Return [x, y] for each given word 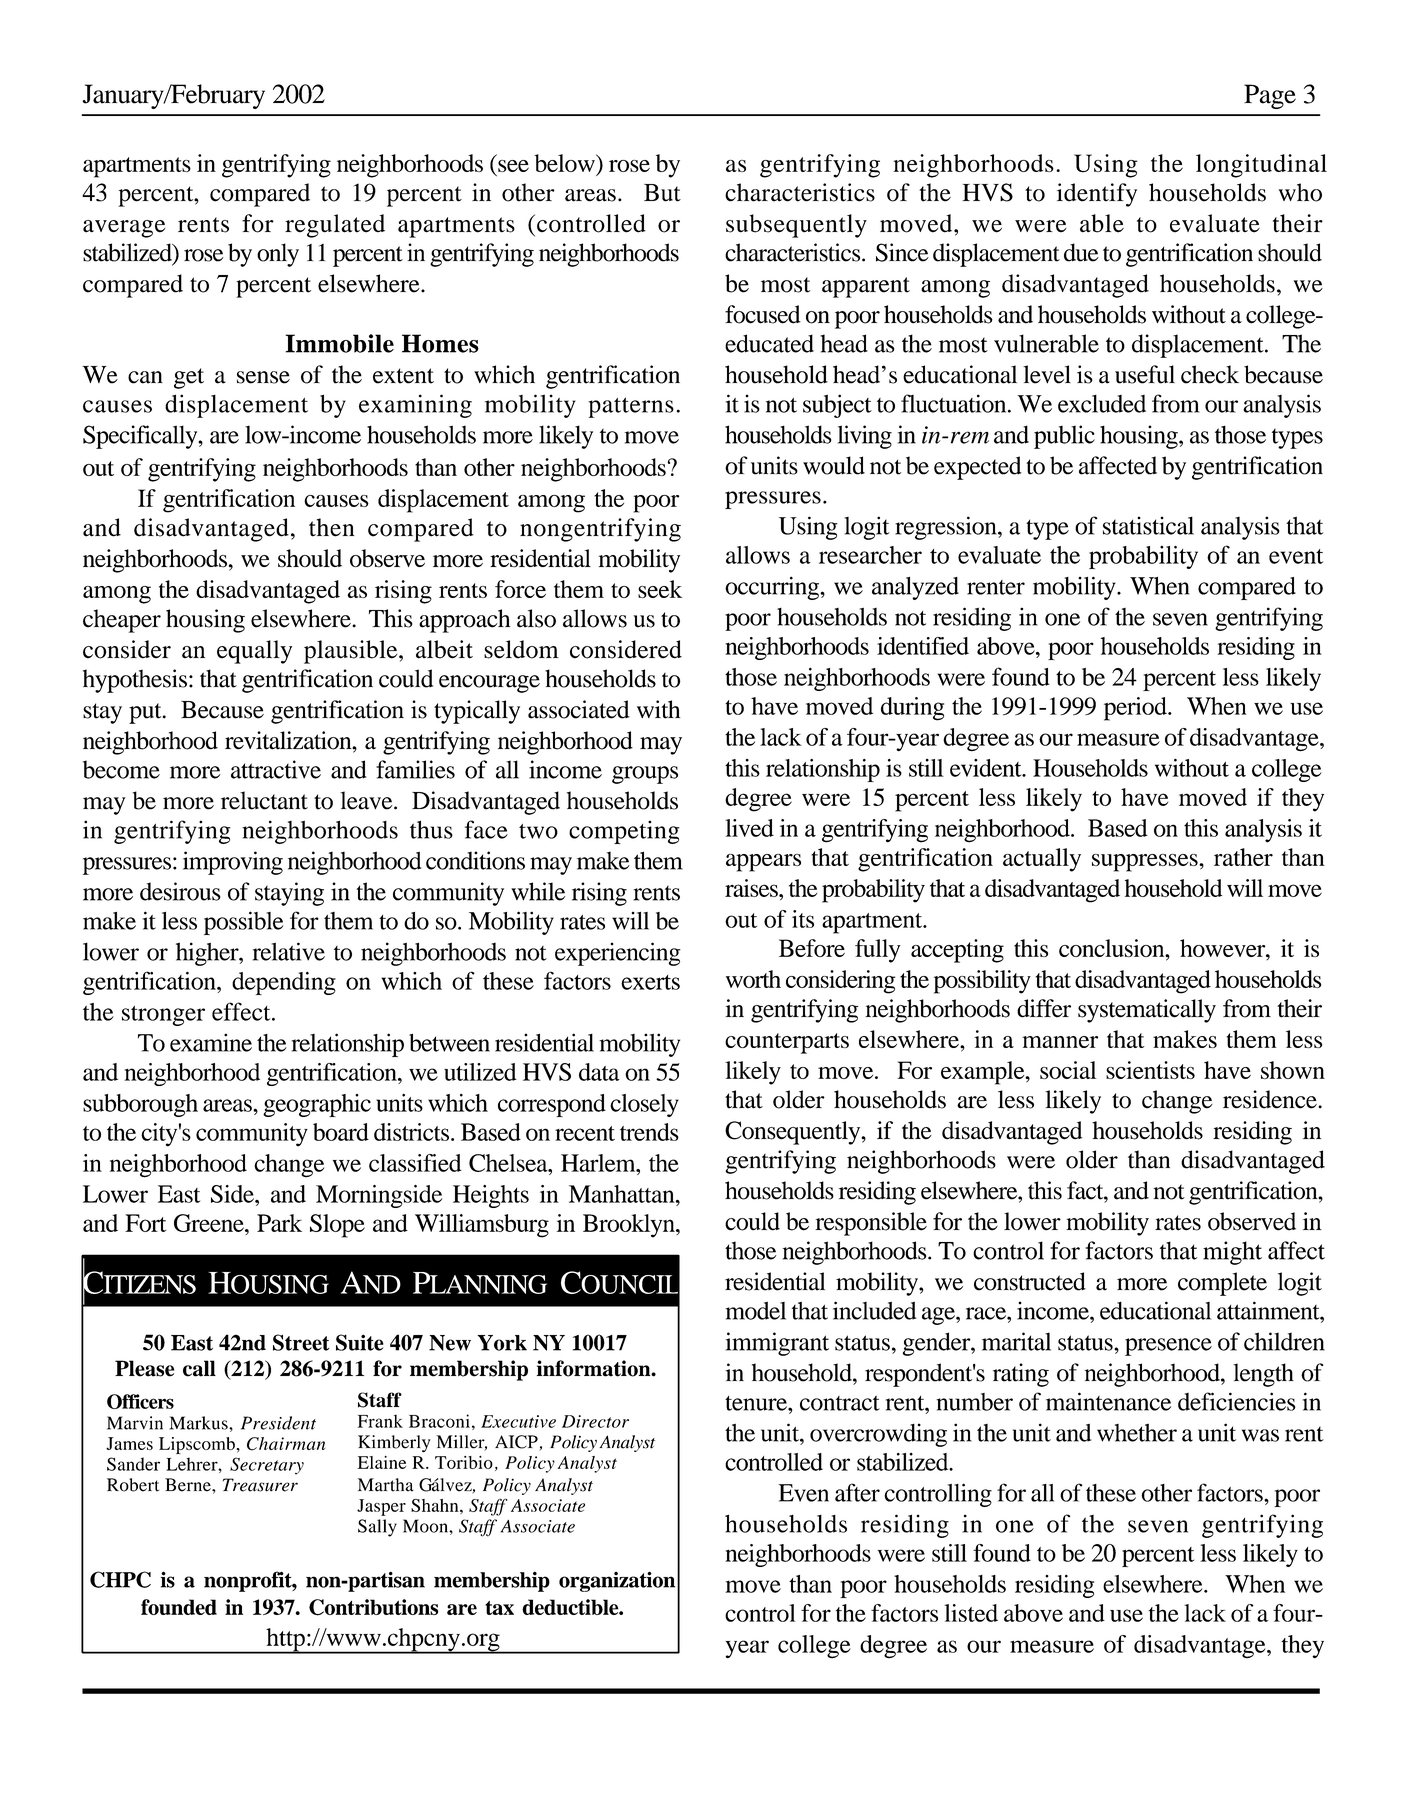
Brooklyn [630, 1226]
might [1232, 1253]
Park [279, 1223]
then [332, 527]
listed [971, 1613]
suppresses [1146, 863]
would [834, 465]
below [565, 163]
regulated [335, 226]
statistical [1148, 525]
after [857, 1492]
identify [1097, 195]
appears [763, 863]
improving [233, 863]
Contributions [374, 1607]
